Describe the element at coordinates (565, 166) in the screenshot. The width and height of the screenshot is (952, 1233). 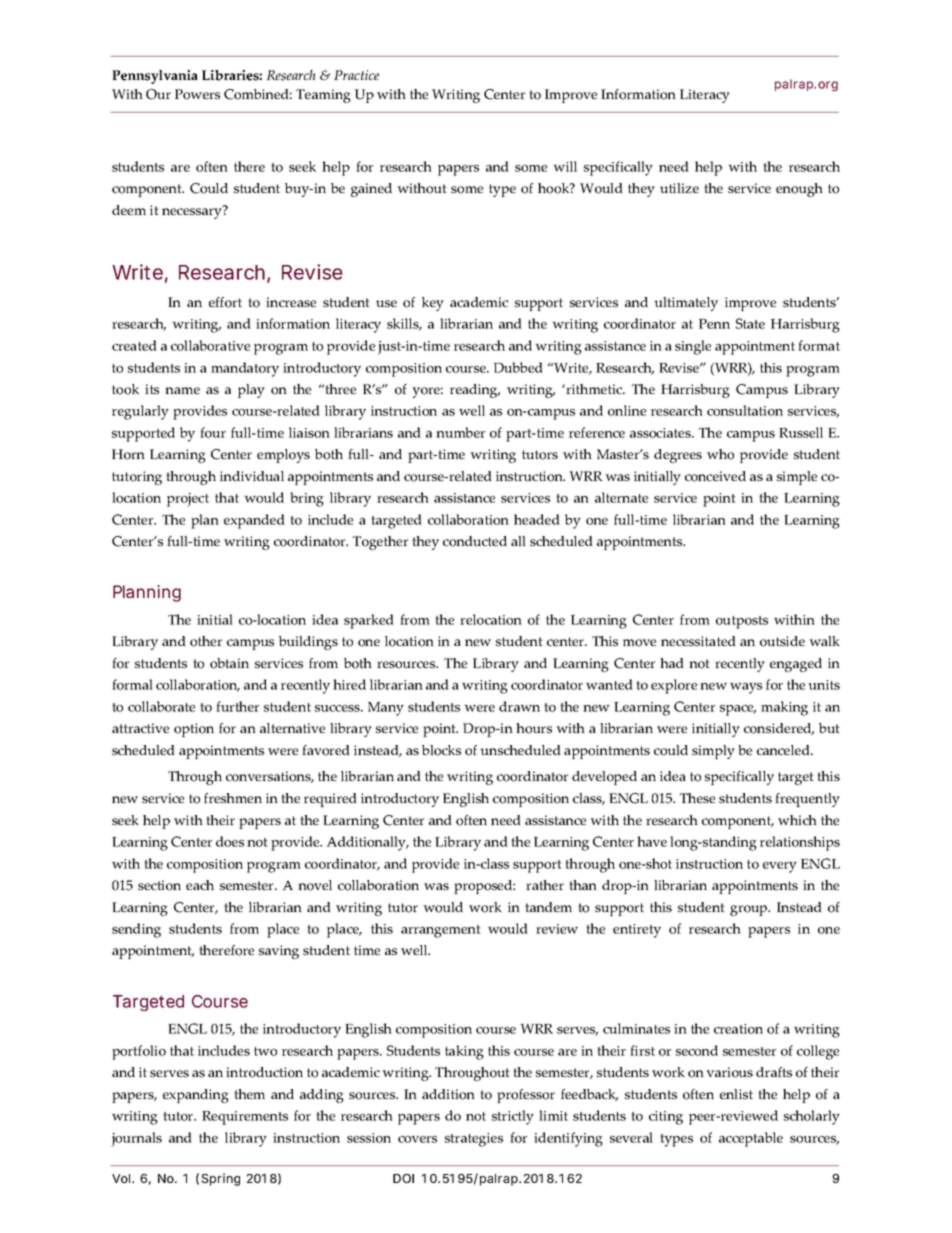
I see `will` at that location.
